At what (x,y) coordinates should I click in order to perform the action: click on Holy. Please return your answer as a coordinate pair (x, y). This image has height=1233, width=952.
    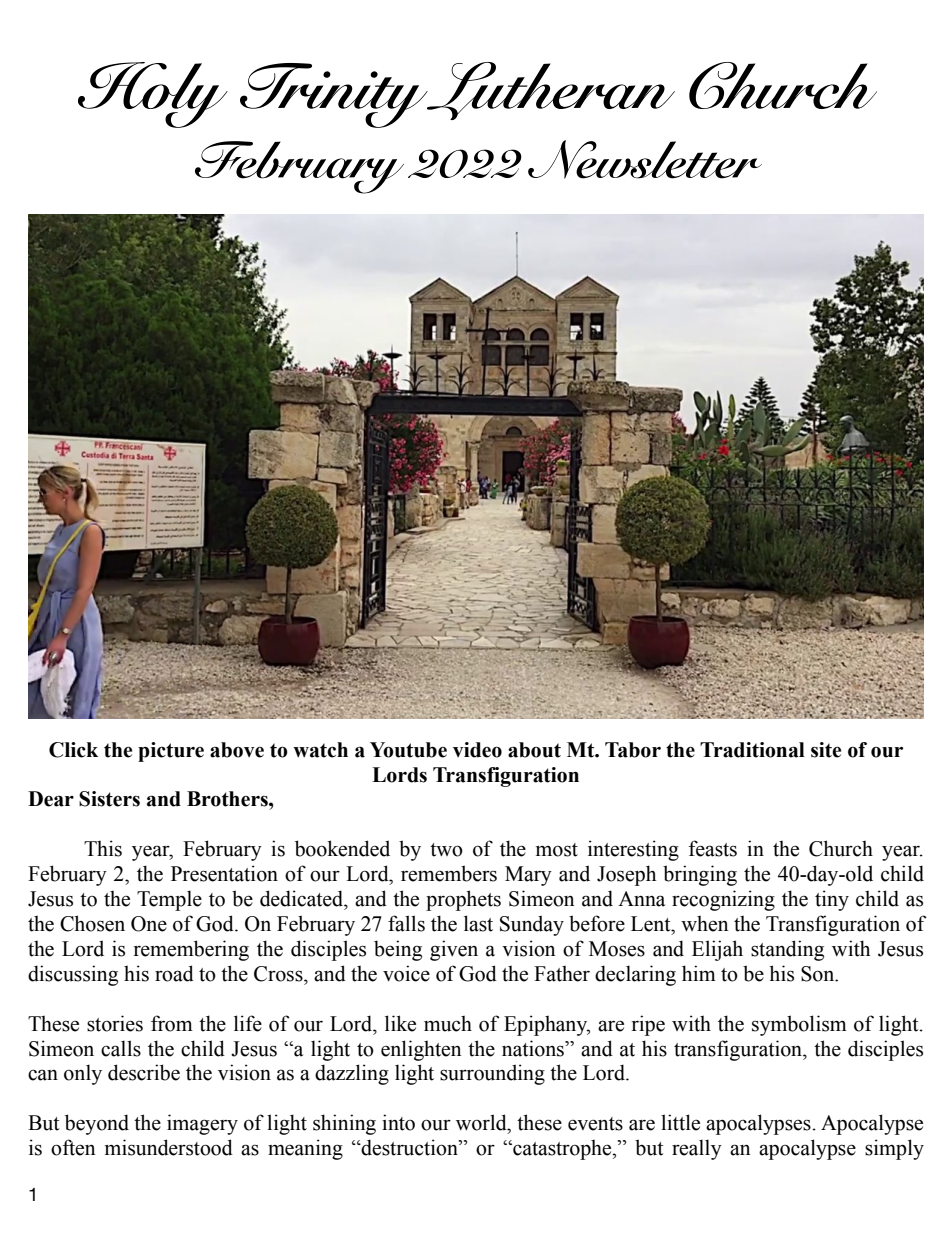
    Looking at the image, I should click on (153, 95).
